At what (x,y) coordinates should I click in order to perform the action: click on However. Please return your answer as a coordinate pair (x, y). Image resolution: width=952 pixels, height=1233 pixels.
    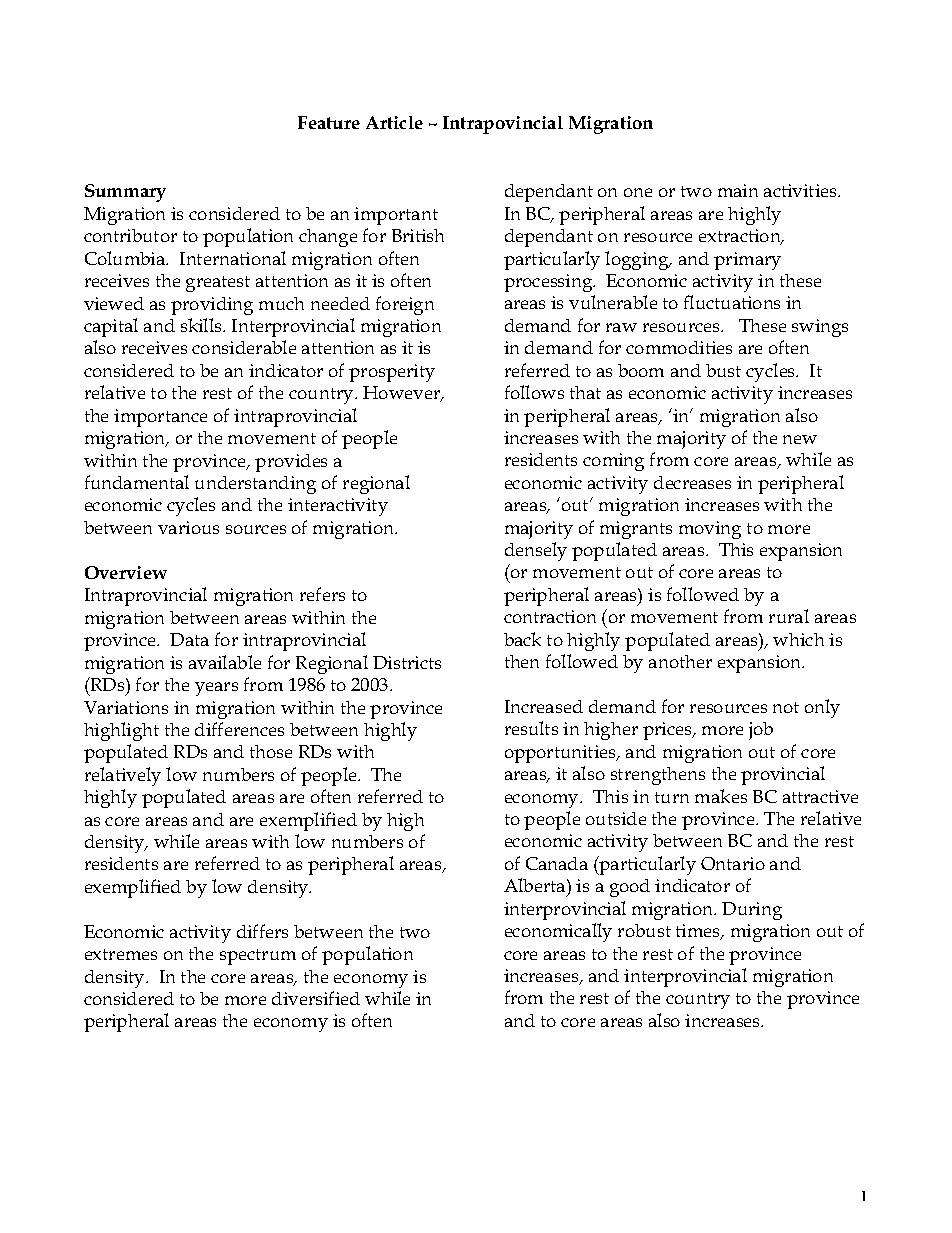
    Looking at the image, I should click on (403, 394).
